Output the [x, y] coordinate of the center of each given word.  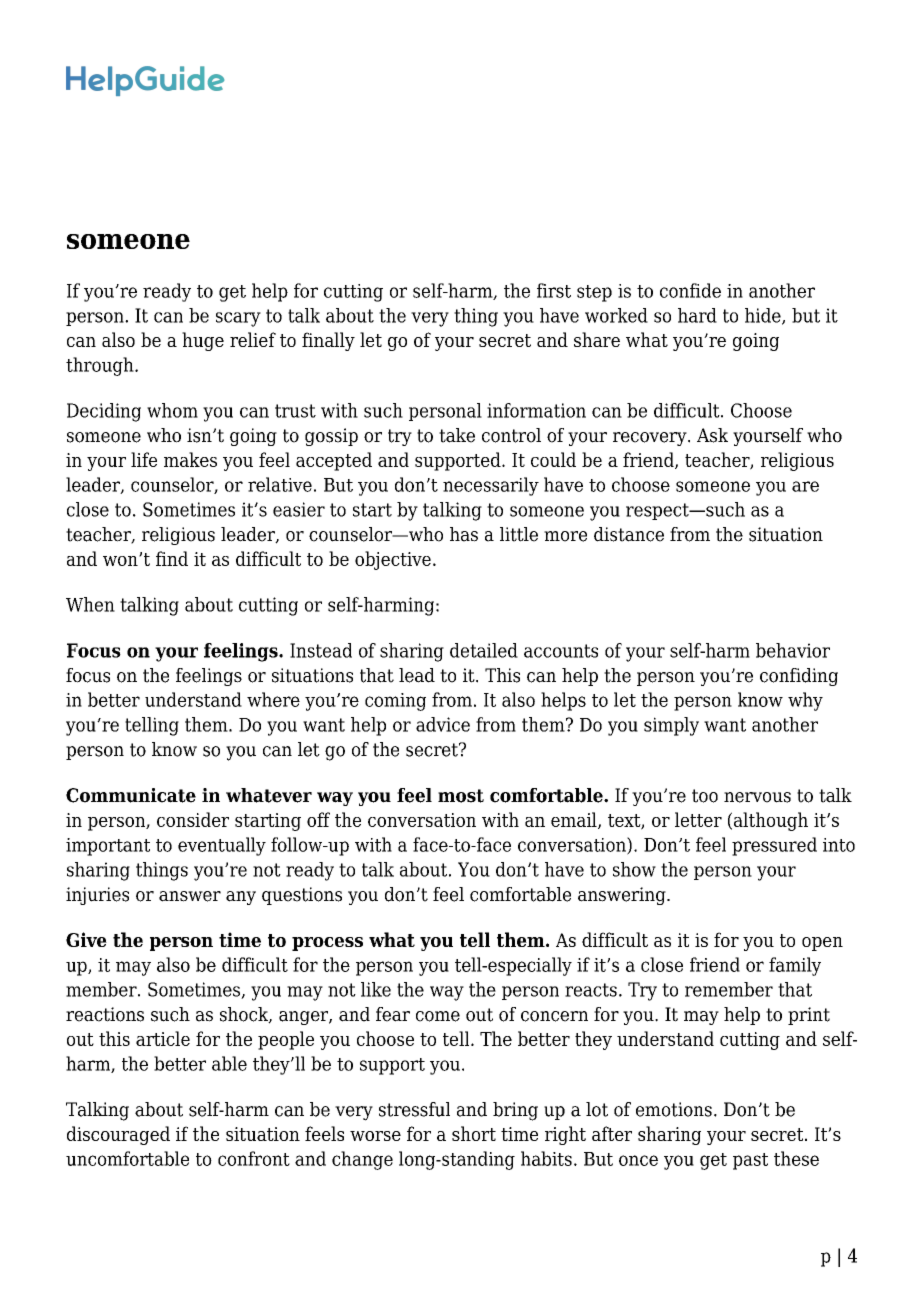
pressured [774, 846]
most [461, 796]
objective [393, 560]
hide [764, 316]
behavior [793, 650]
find [172, 558]
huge [203, 341]
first [554, 290]
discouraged [118, 1135]
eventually [222, 846]
